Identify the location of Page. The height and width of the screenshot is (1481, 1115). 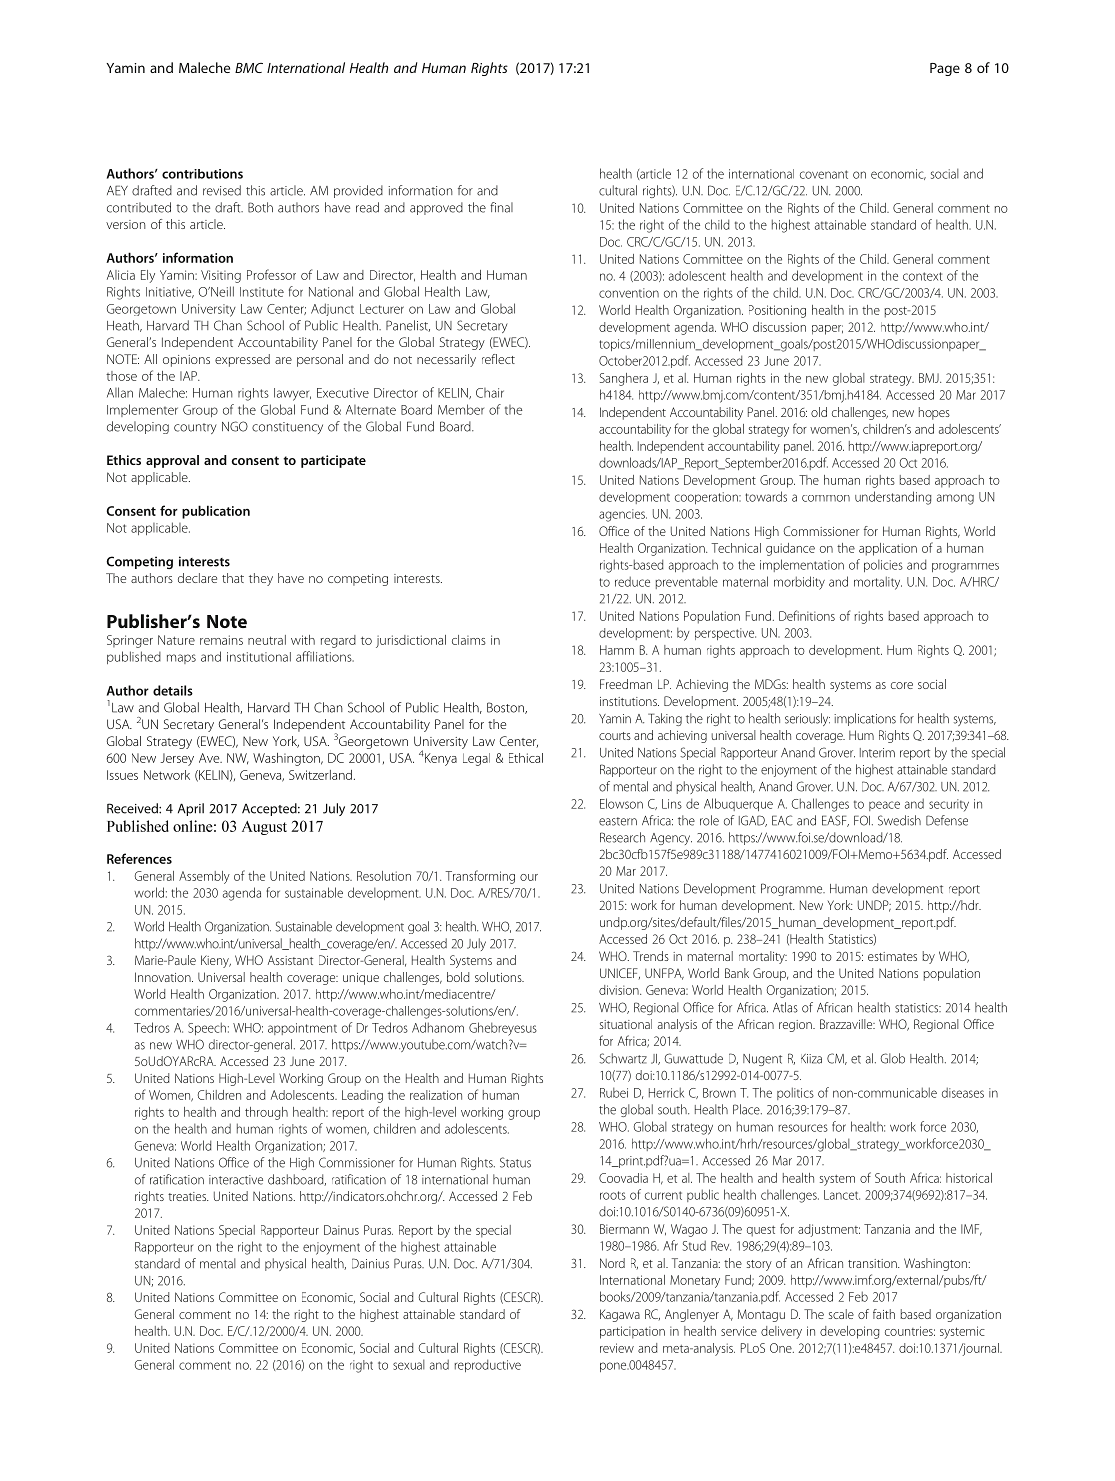
(945, 69).
